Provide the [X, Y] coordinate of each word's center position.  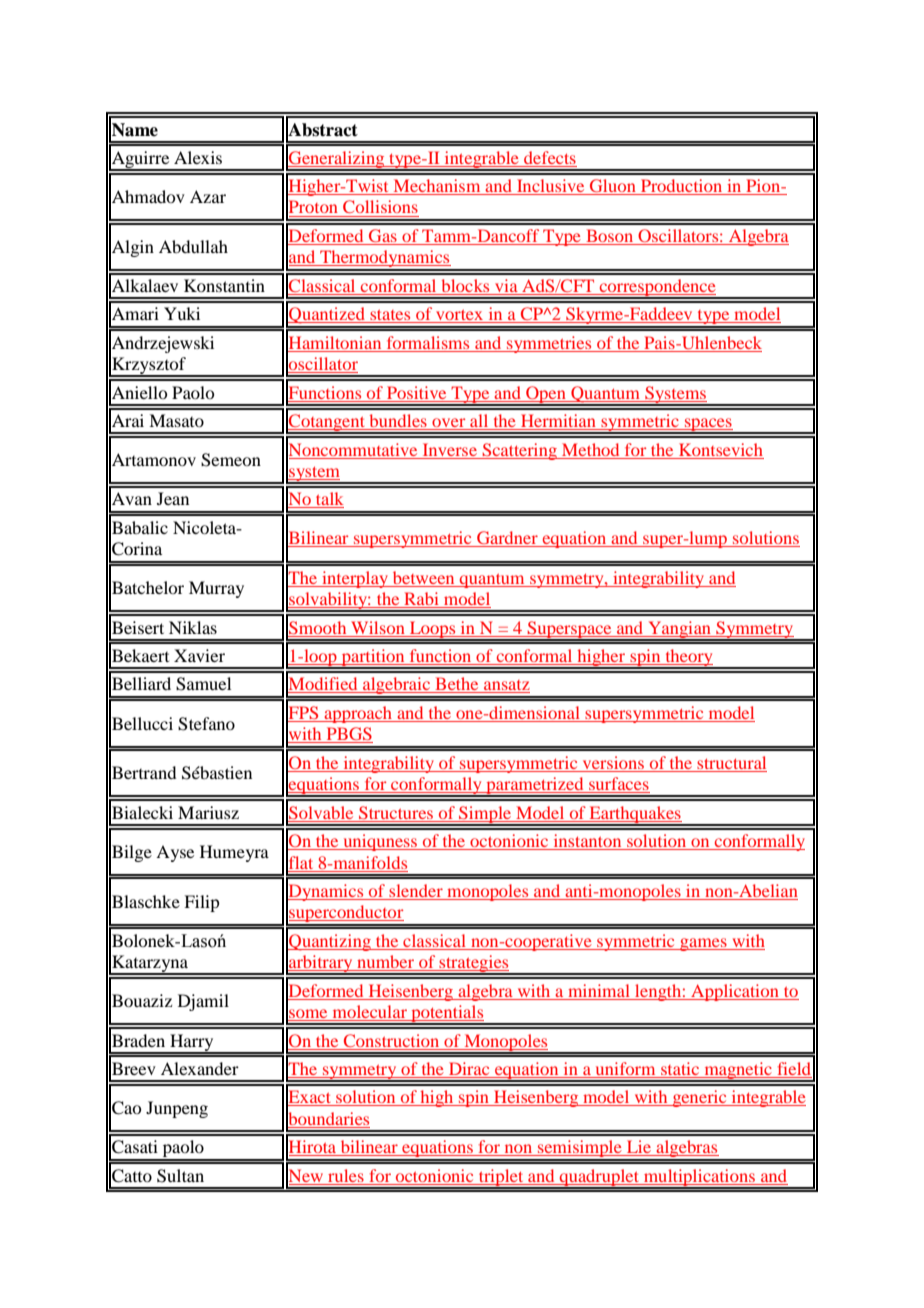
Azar [208, 196]
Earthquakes [635, 815]
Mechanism [437, 187]
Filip [201, 903]
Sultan [180, 1176]
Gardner [507, 539]
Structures [396, 812]
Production [682, 187]
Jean [173, 498]
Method [590, 449]
